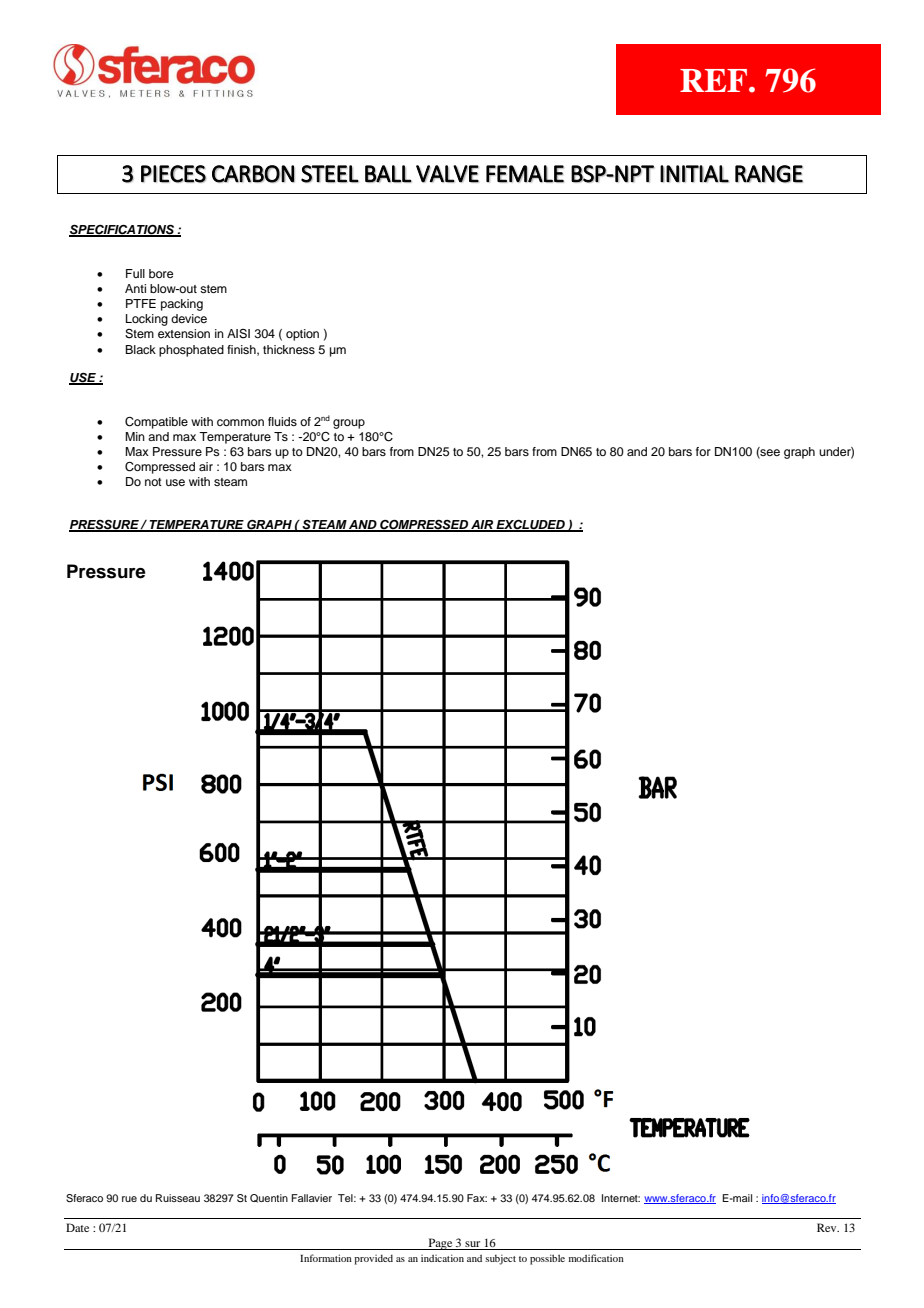 The width and height of the image is (924, 1308). I want to click on group, so click(349, 424).
